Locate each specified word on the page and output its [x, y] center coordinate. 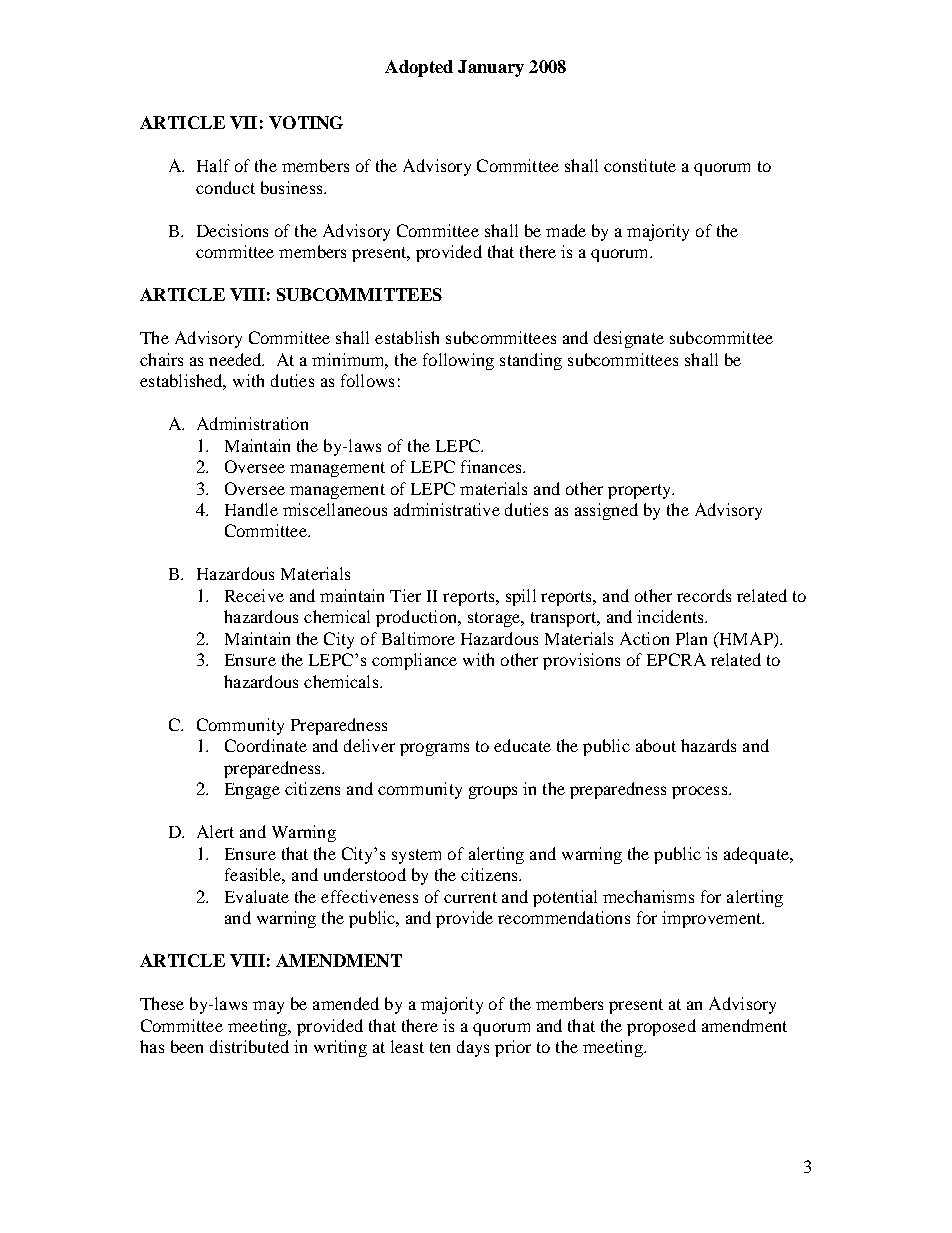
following [458, 361]
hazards [708, 745]
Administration [252, 423]
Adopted [419, 68]
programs [434, 749]
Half [213, 165]
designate [629, 339]
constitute [640, 165]
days [473, 1048]
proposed [661, 1027]
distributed [249, 1046]
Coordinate [266, 745]
